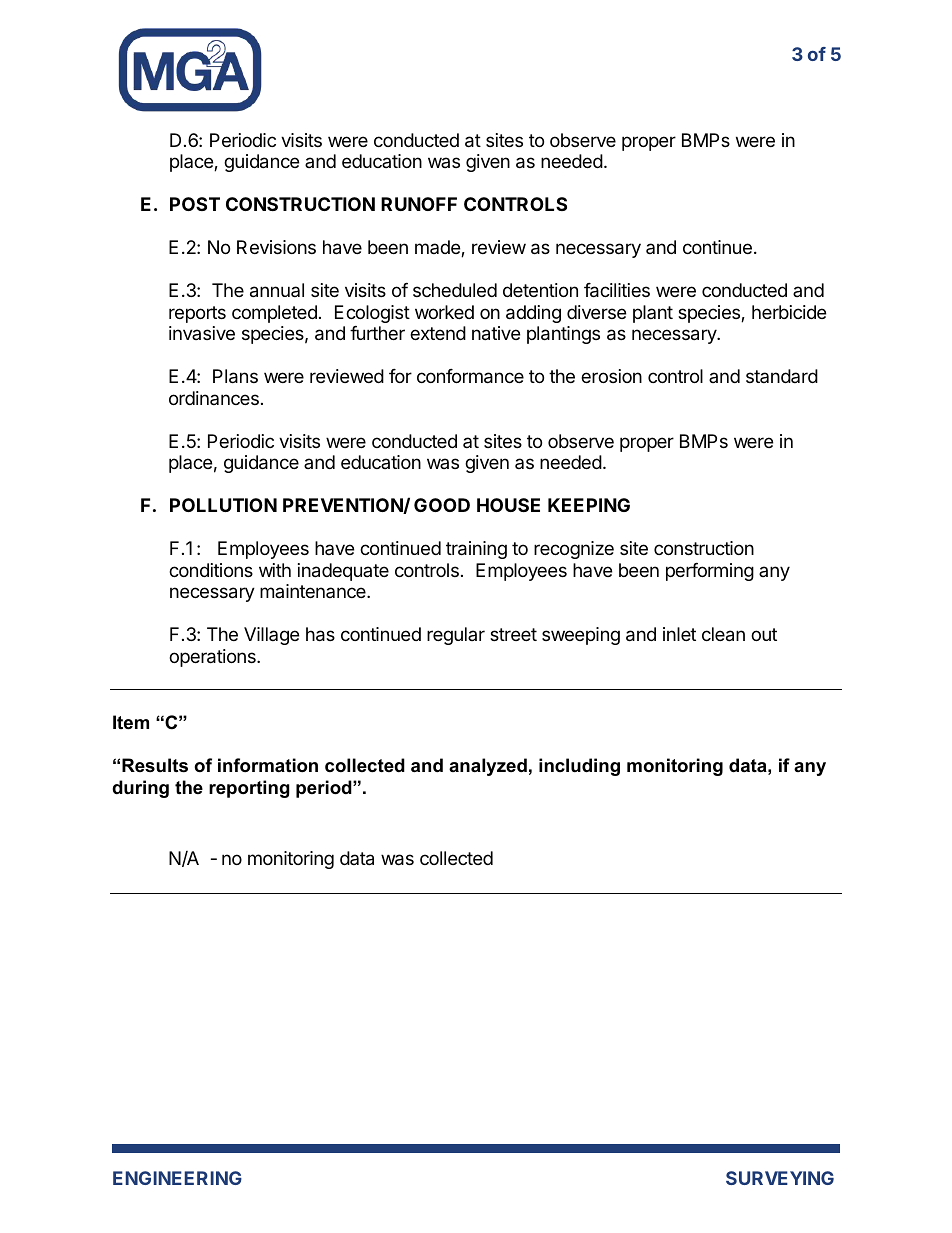 The width and height of the screenshot is (952, 1233). What do you see at coordinates (723, 634) in the screenshot?
I see `clean` at bounding box center [723, 634].
